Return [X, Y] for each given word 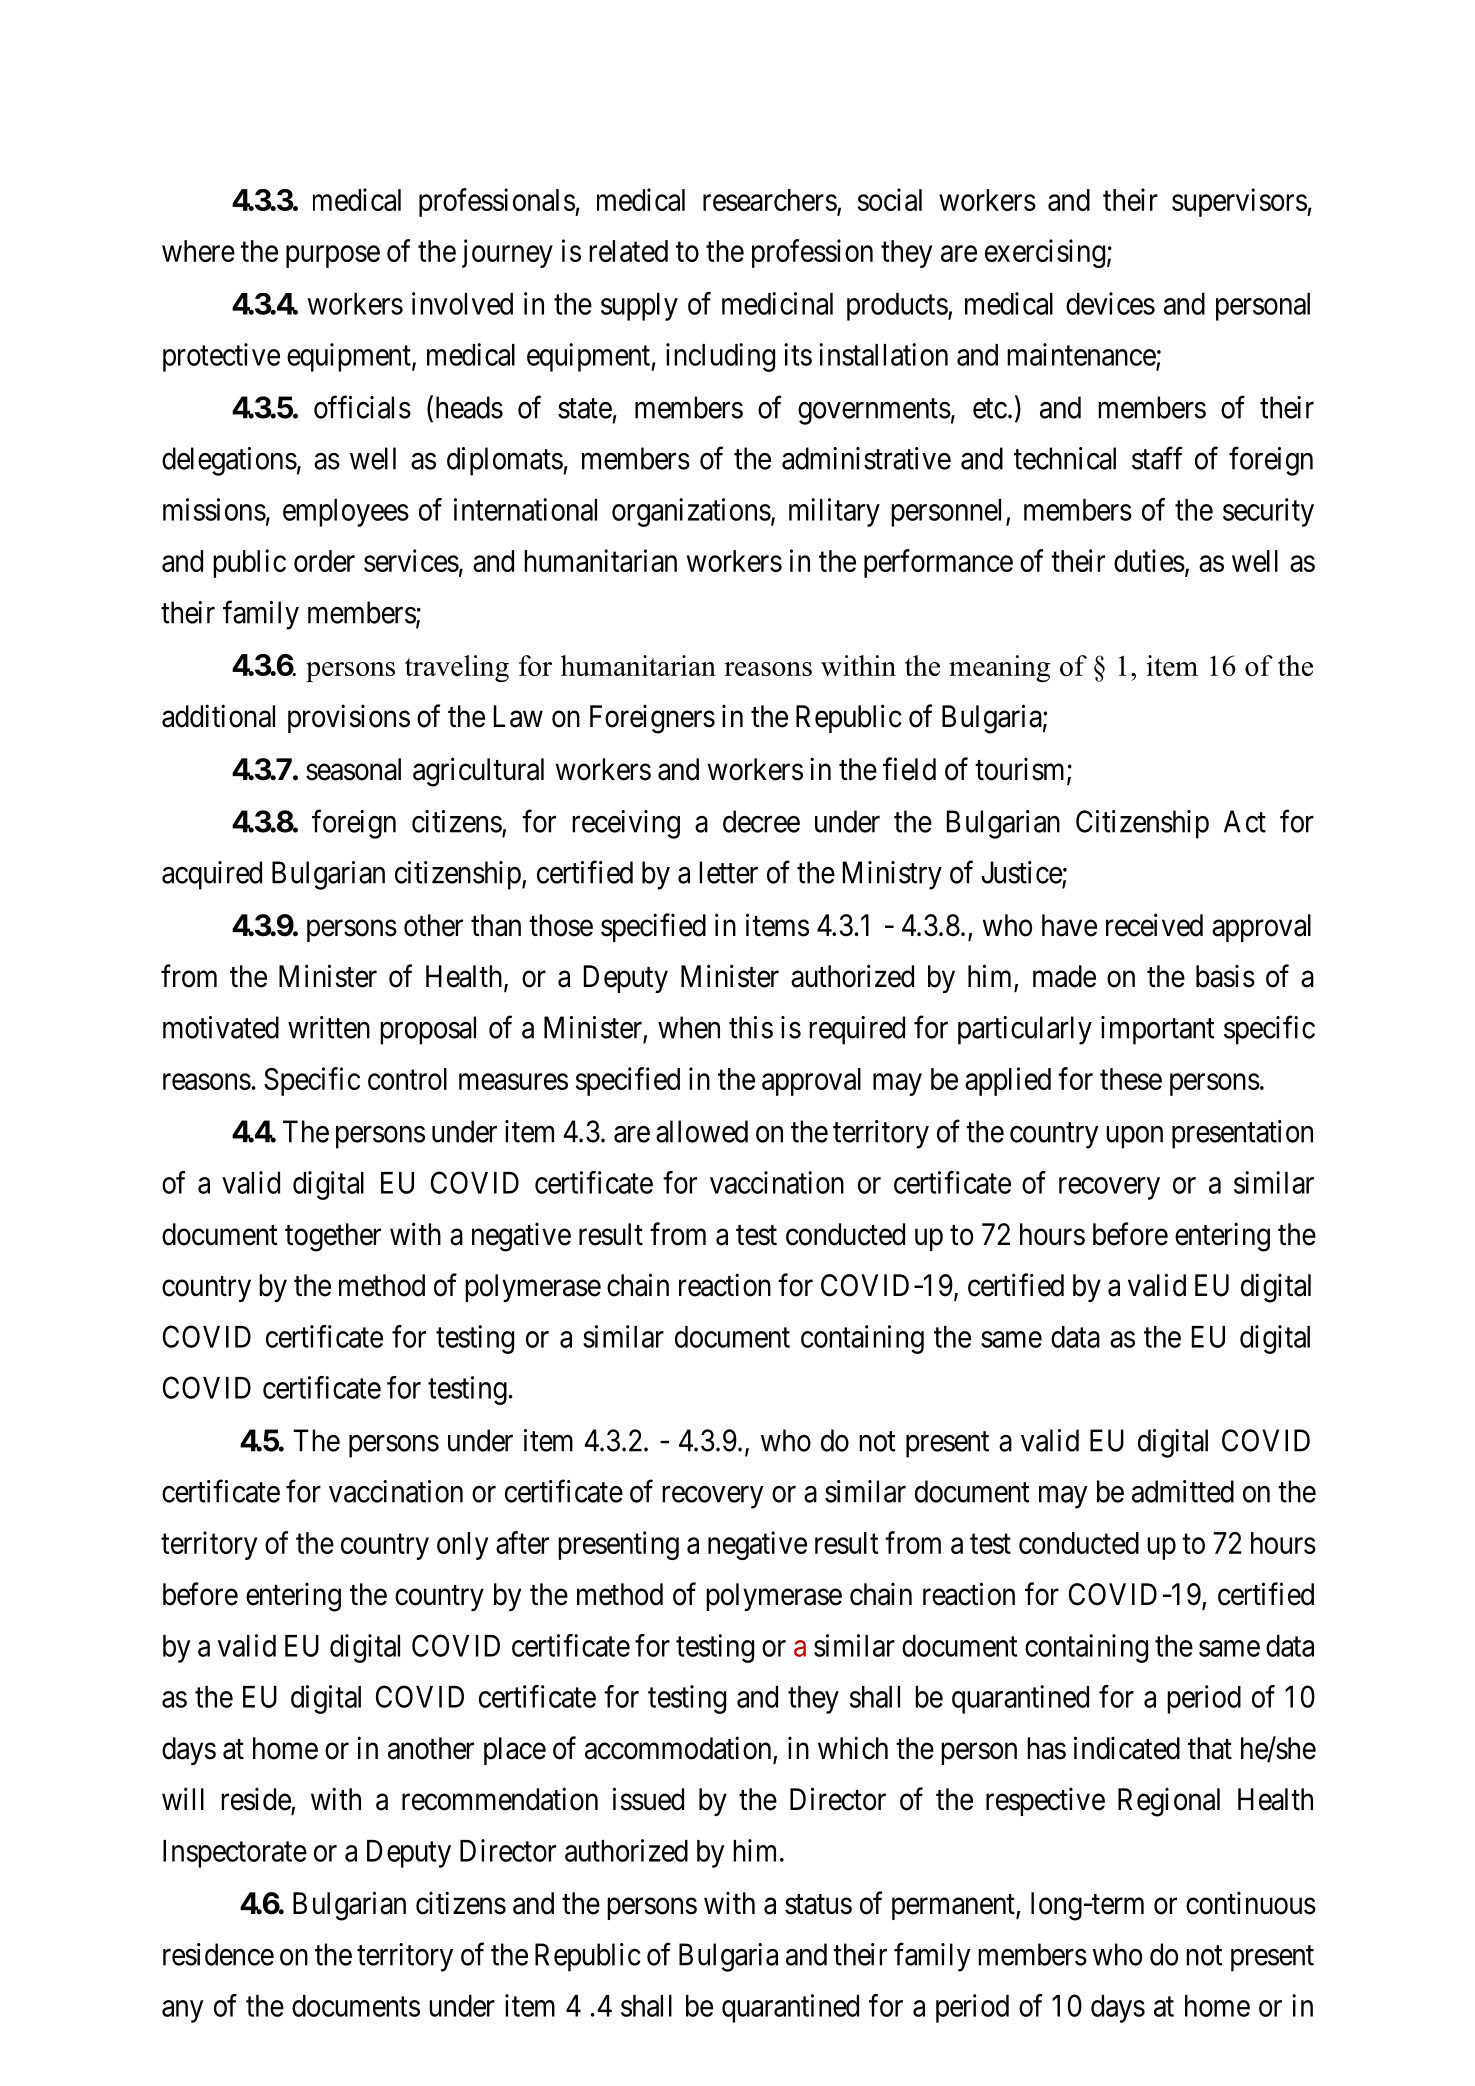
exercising [1045, 253]
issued [648, 1799]
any [183, 2011]
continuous [1251, 1903]
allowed [702, 1131]
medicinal [777, 303]
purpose [333, 257]
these [1131, 1079]
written [329, 1027]
